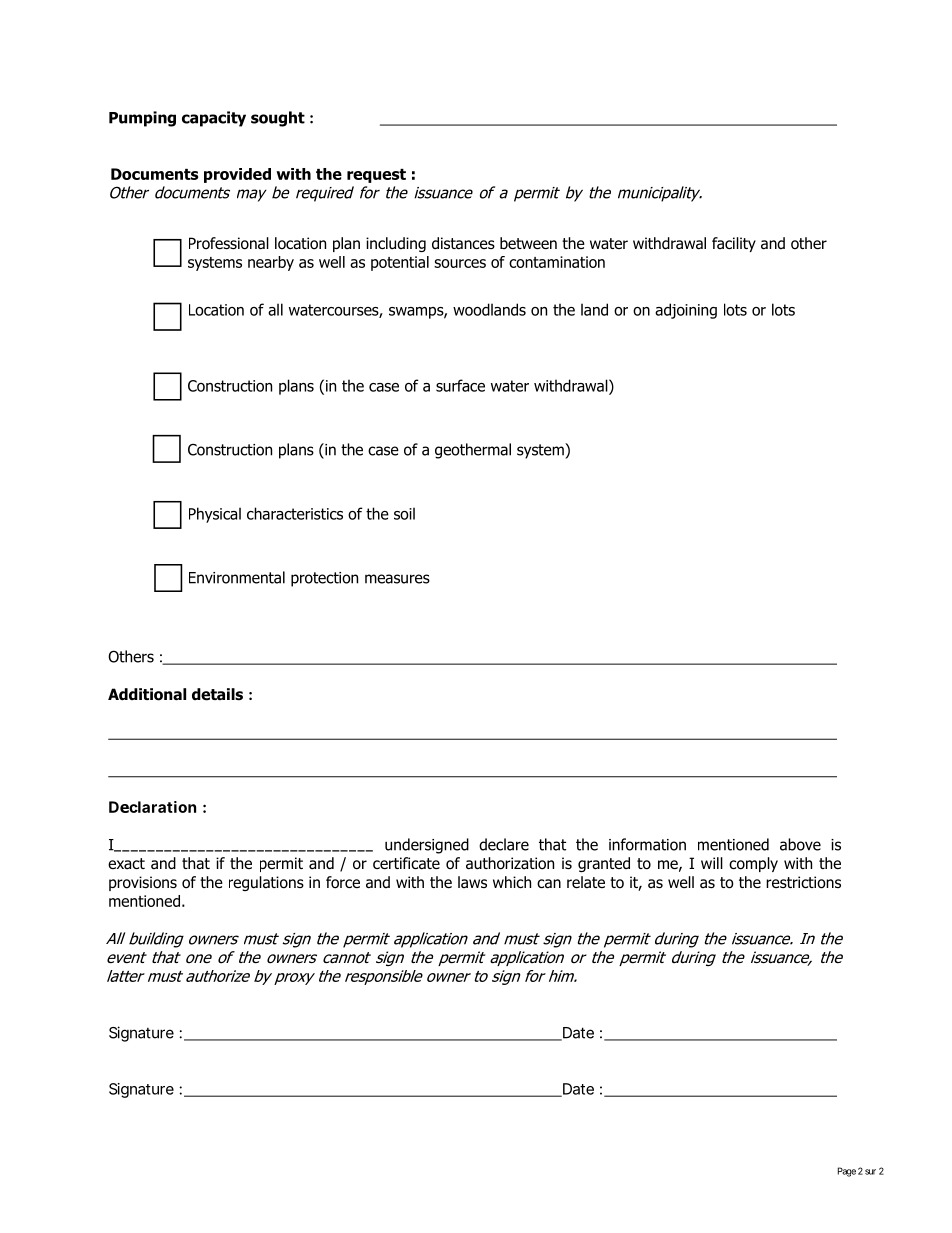  I want to click on laws, so click(472, 882).
